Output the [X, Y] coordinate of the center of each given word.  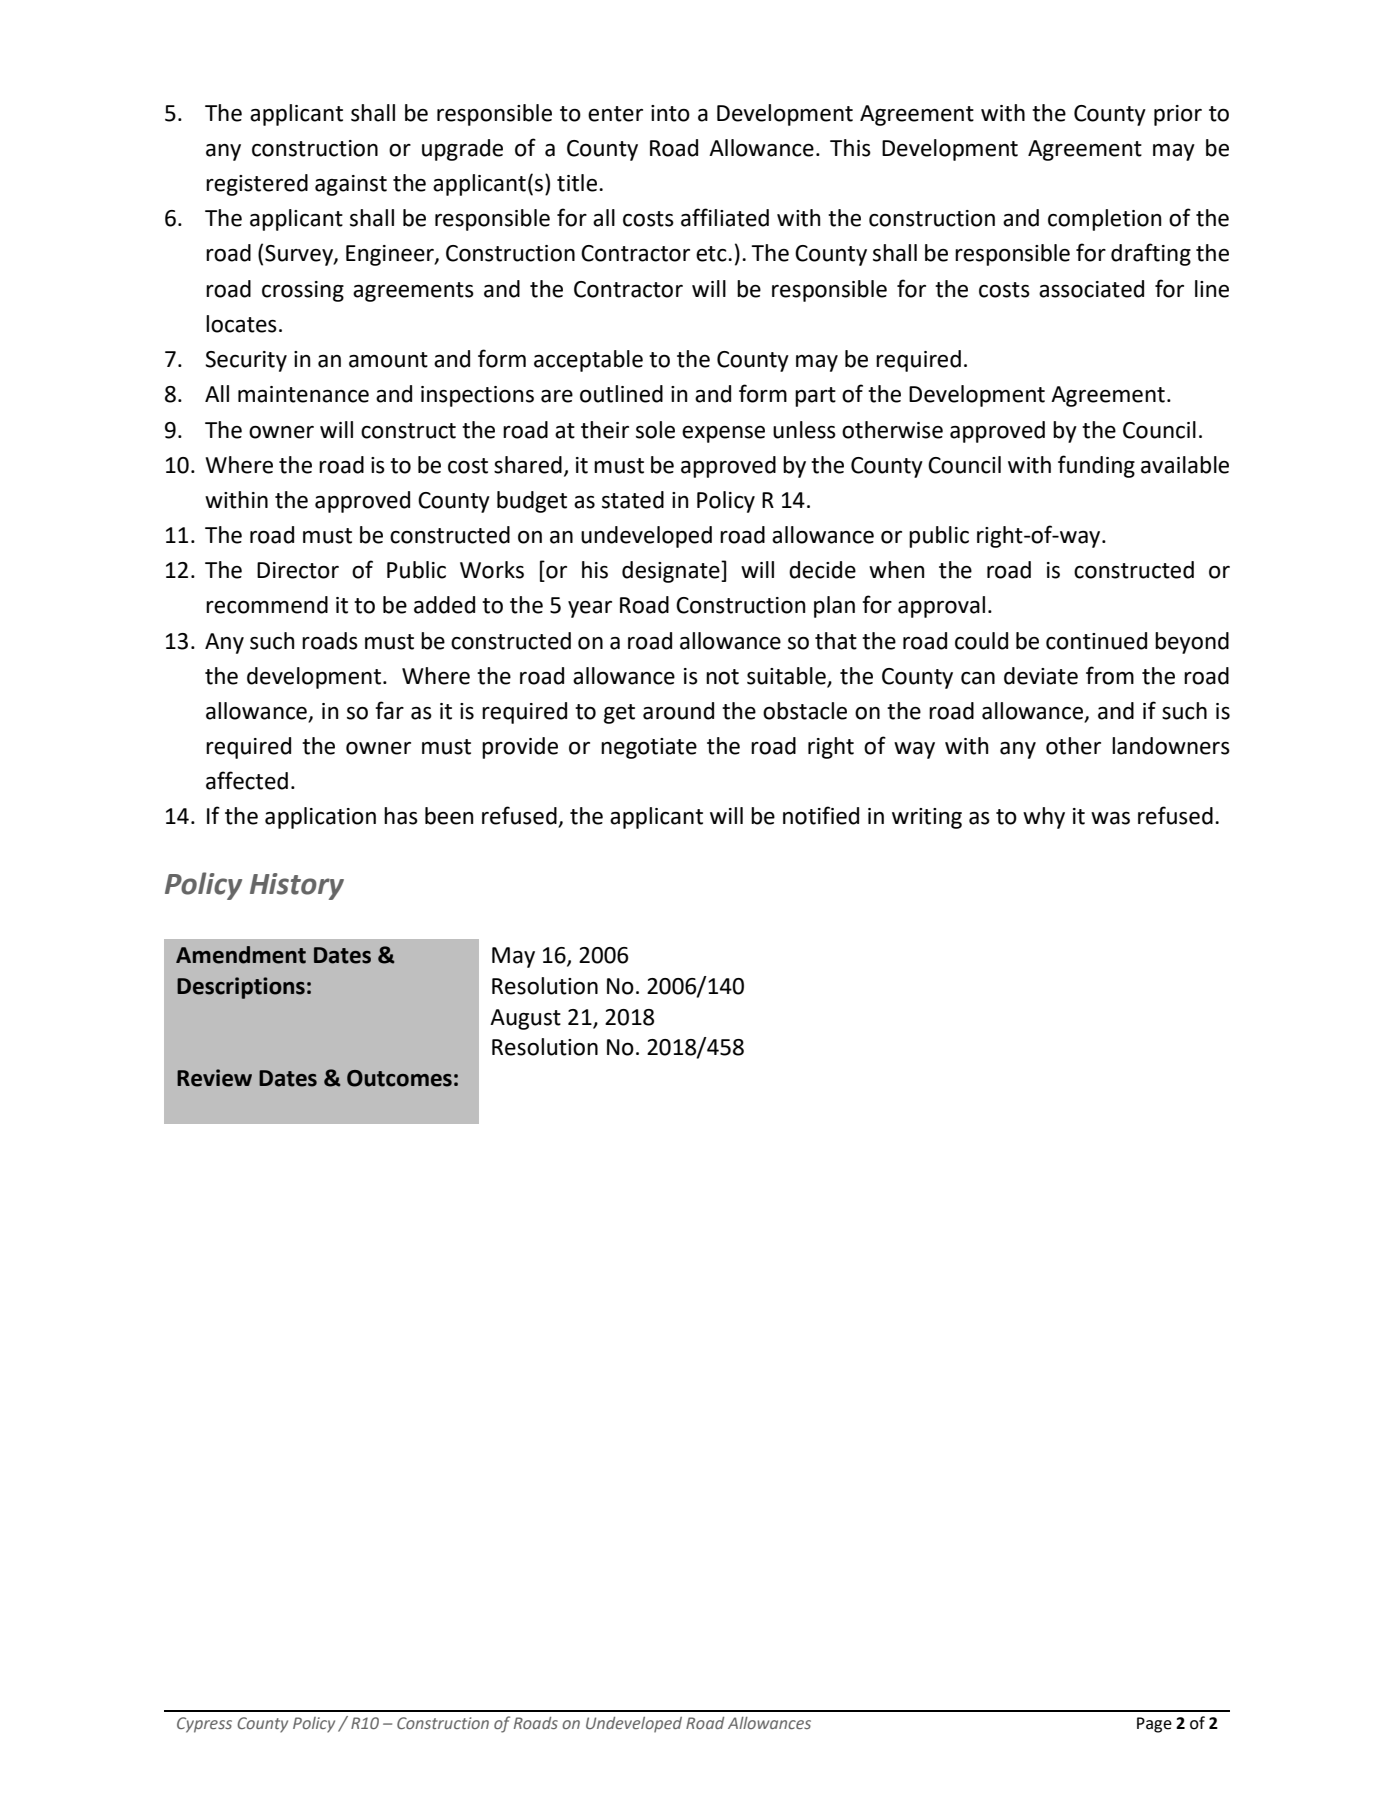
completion [1104, 220]
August [525, 1019]
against [351, 185]
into [670, 113]
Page [1154, 1725]
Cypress [204, 1725]
